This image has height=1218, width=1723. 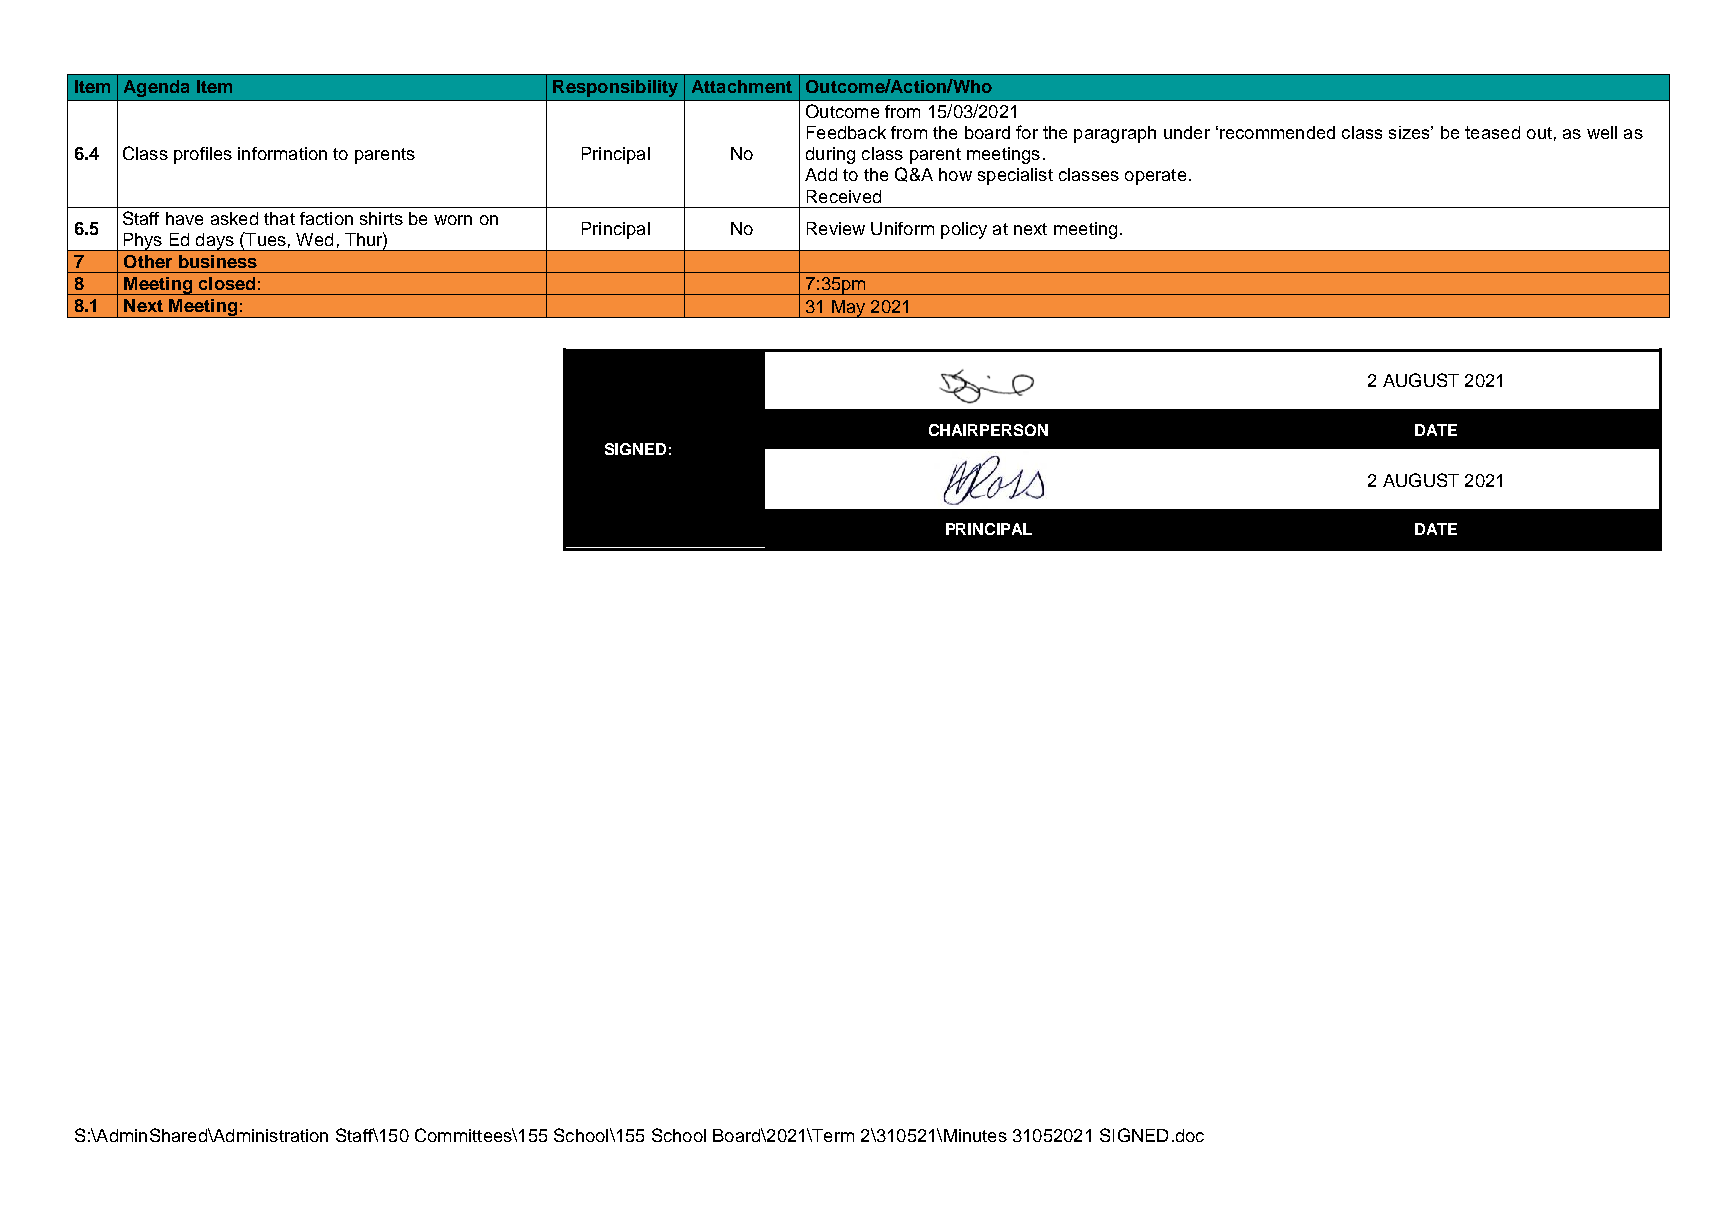 What do you see at coordinates (1492, 132) in the image?
I see `teased` at bounding box center [1492, 132].
